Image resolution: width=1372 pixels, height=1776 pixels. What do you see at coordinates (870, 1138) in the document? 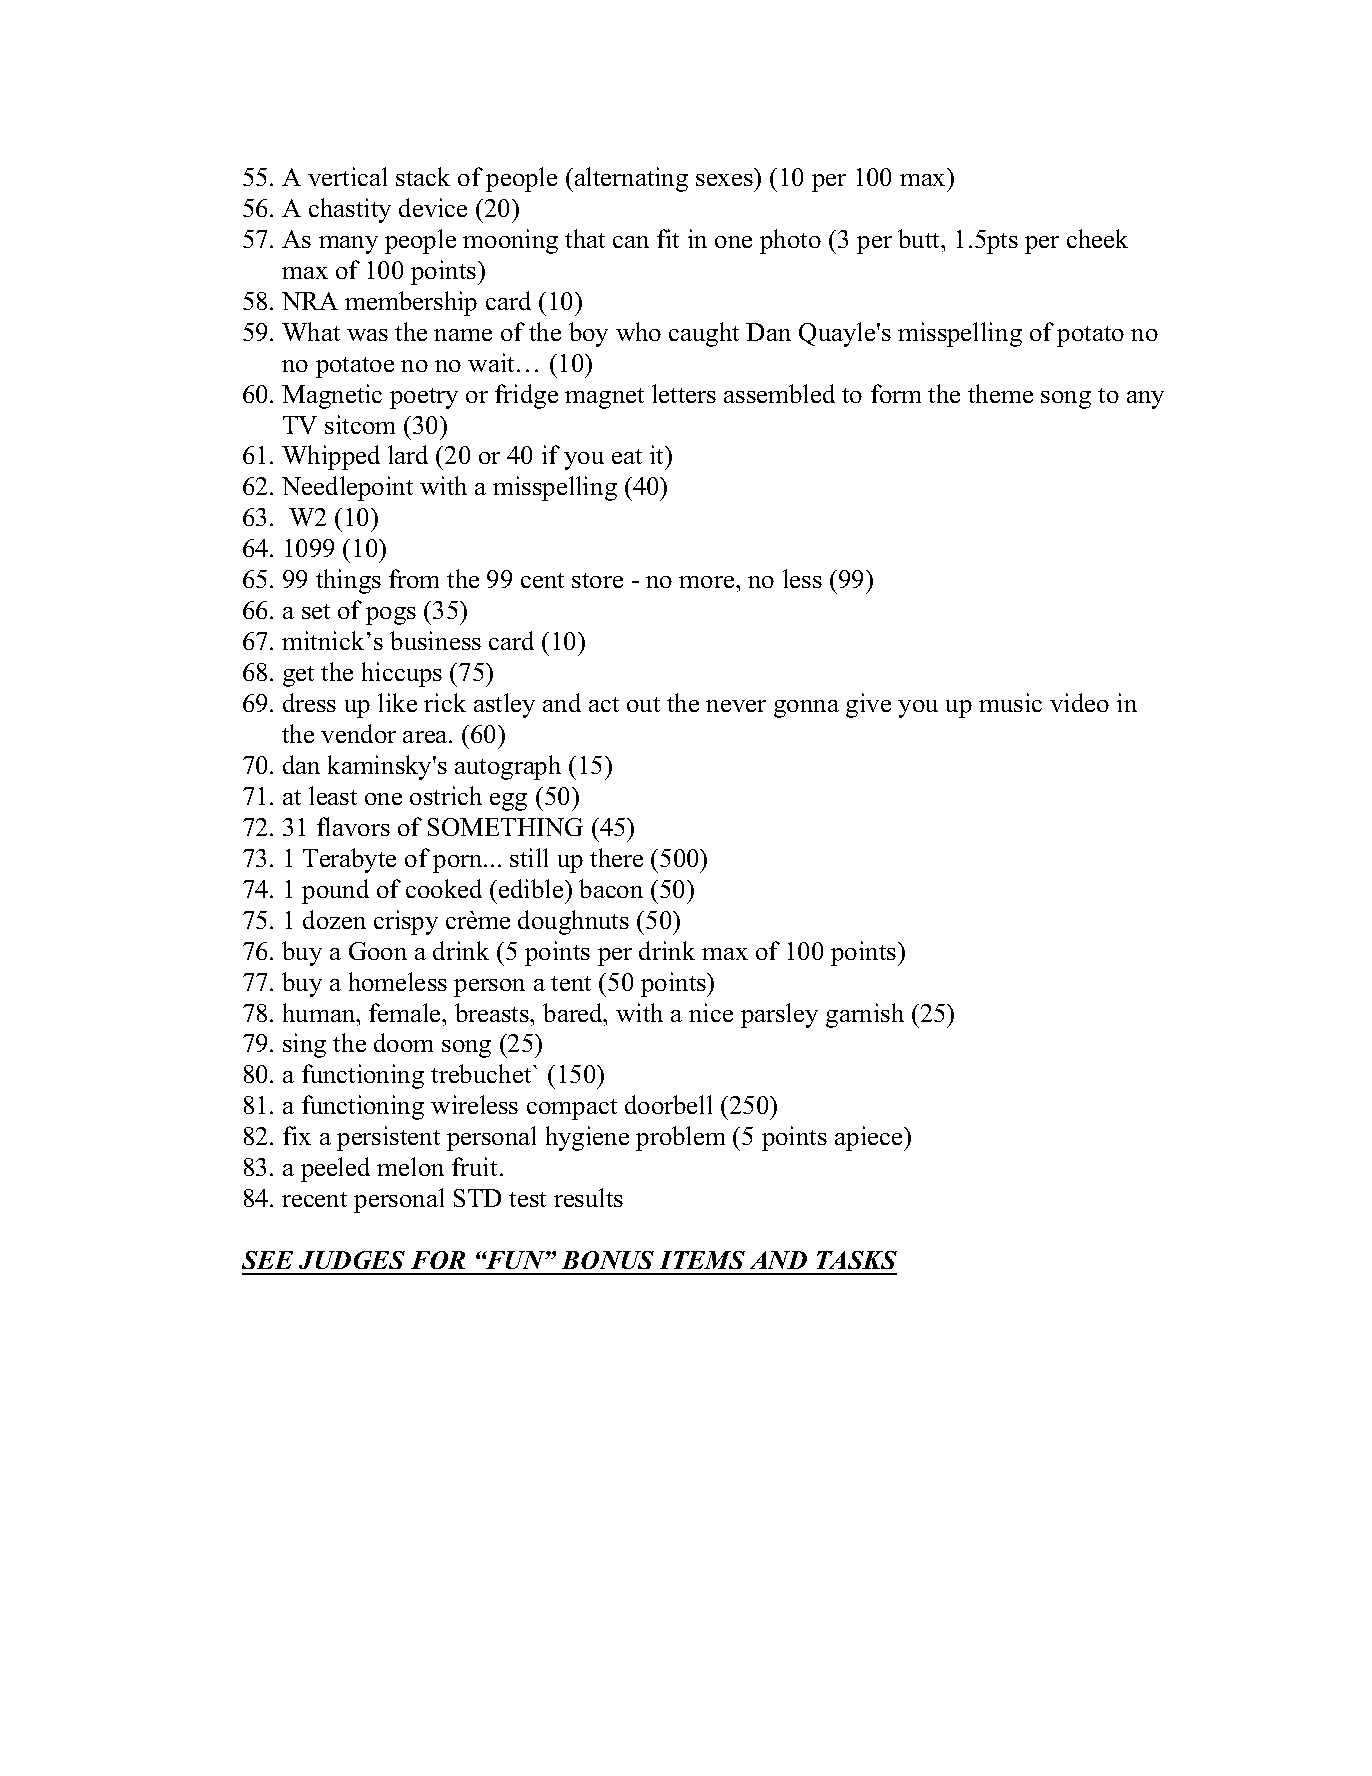
I see `apiece` at bounding box center [870, 1138].
